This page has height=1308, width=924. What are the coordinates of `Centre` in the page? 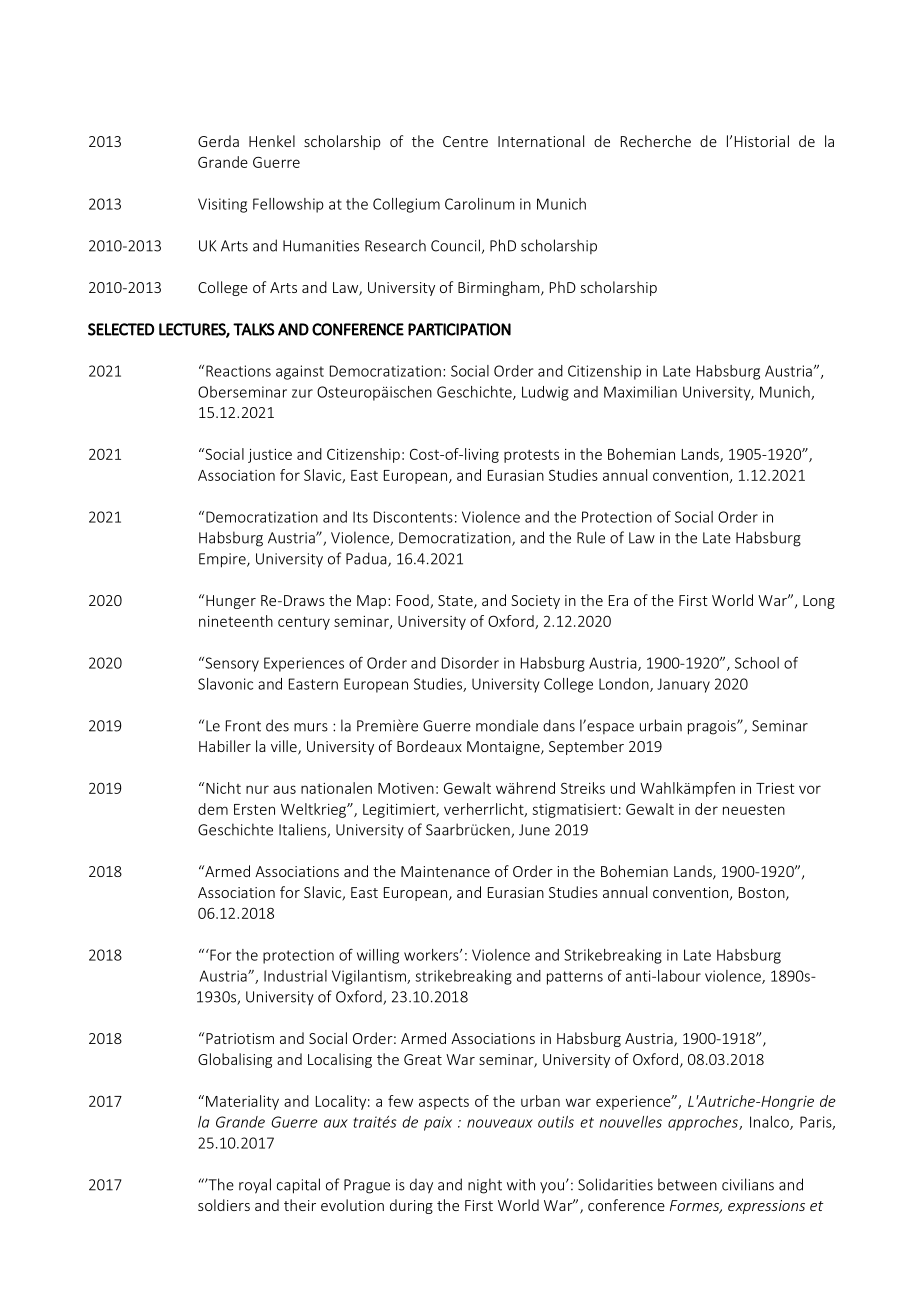 It's located at (465, 141).
